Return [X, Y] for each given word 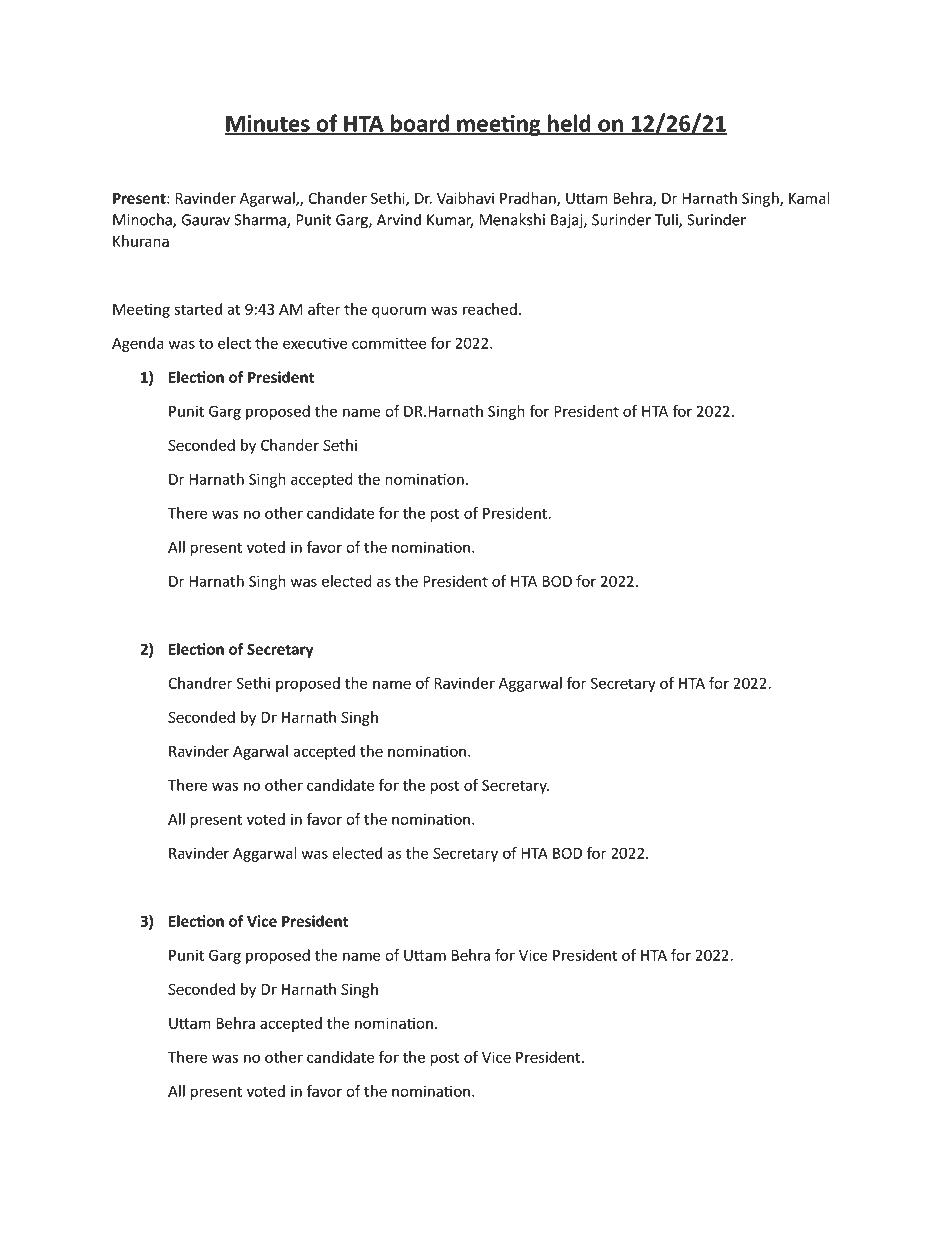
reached [490, 309]
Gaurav [205, 220]
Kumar [450, 221]
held [569, 124]
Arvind [399, 219]
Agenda [138, 344]
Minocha [143, 220]
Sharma [261, 220]
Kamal [809, 198]
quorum [399, 312]
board [420, 124]
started [198, 309]
